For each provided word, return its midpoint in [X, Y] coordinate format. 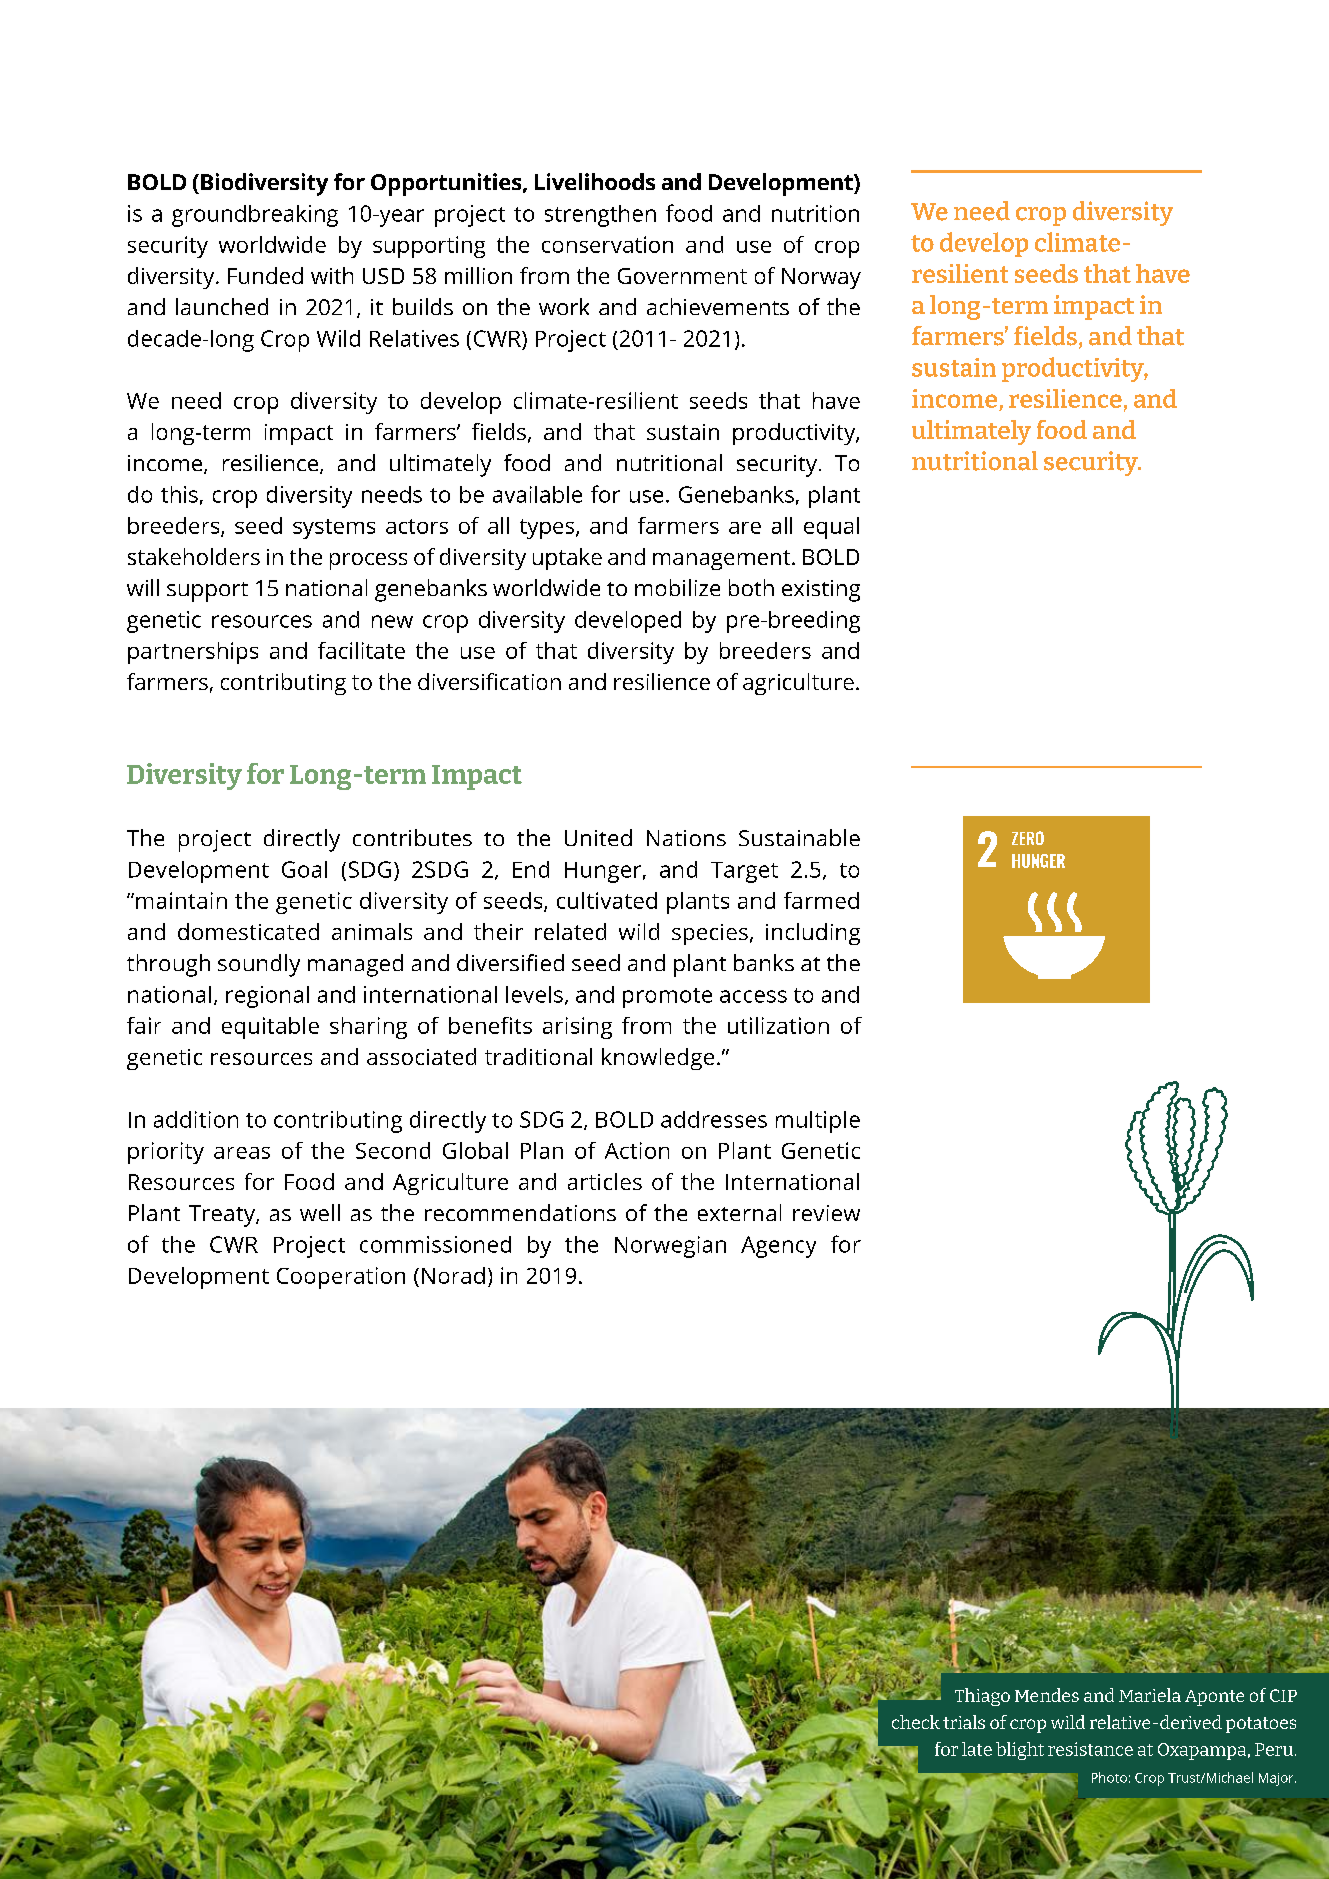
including [813, 934]
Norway [821, 278]
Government [682, 276]
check [916, 1722]
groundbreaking [255, 216]
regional [267, 997]
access [753, 996]
